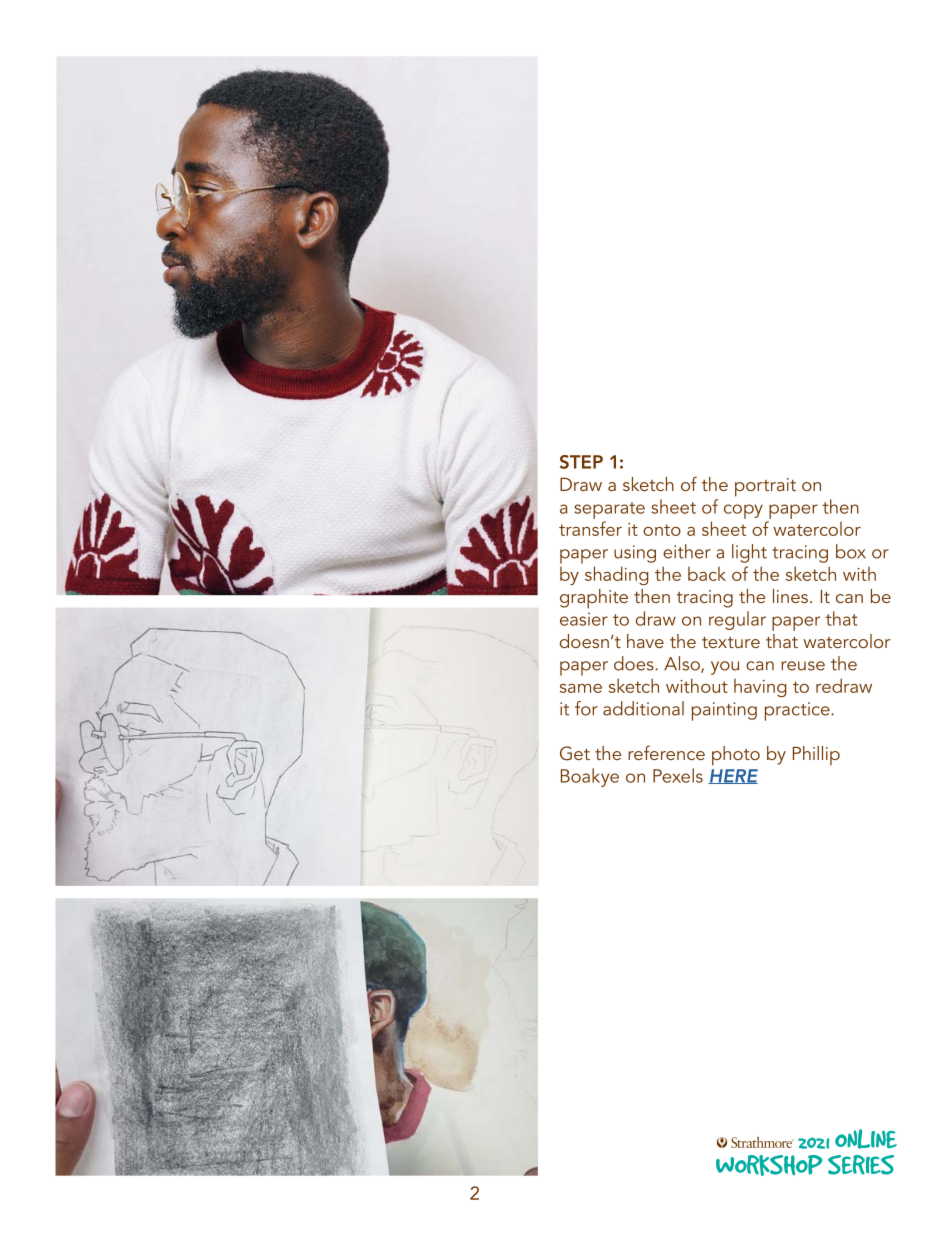  I want to click on either, so click(687, 551).
